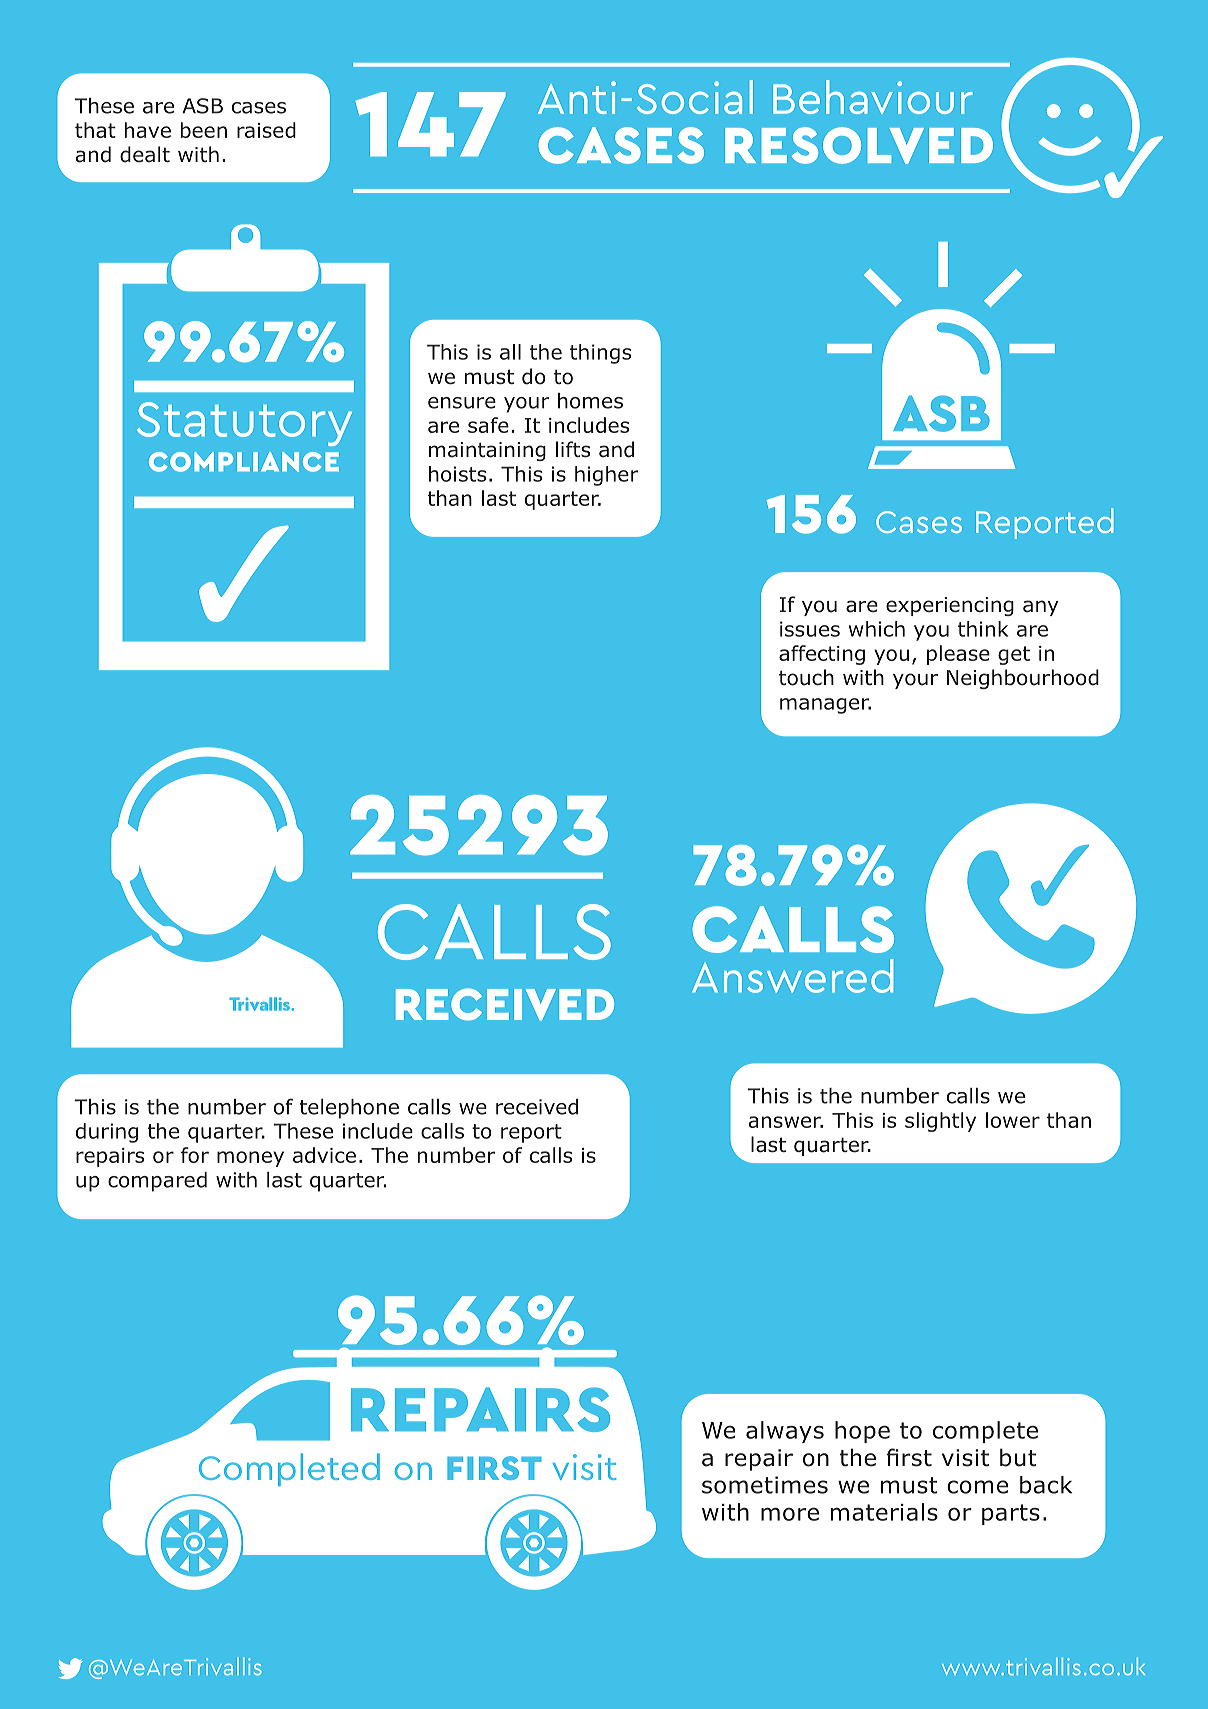  Describe the element at coordinates (157, 1182) in the screenshot. I see `compared` at that location.
